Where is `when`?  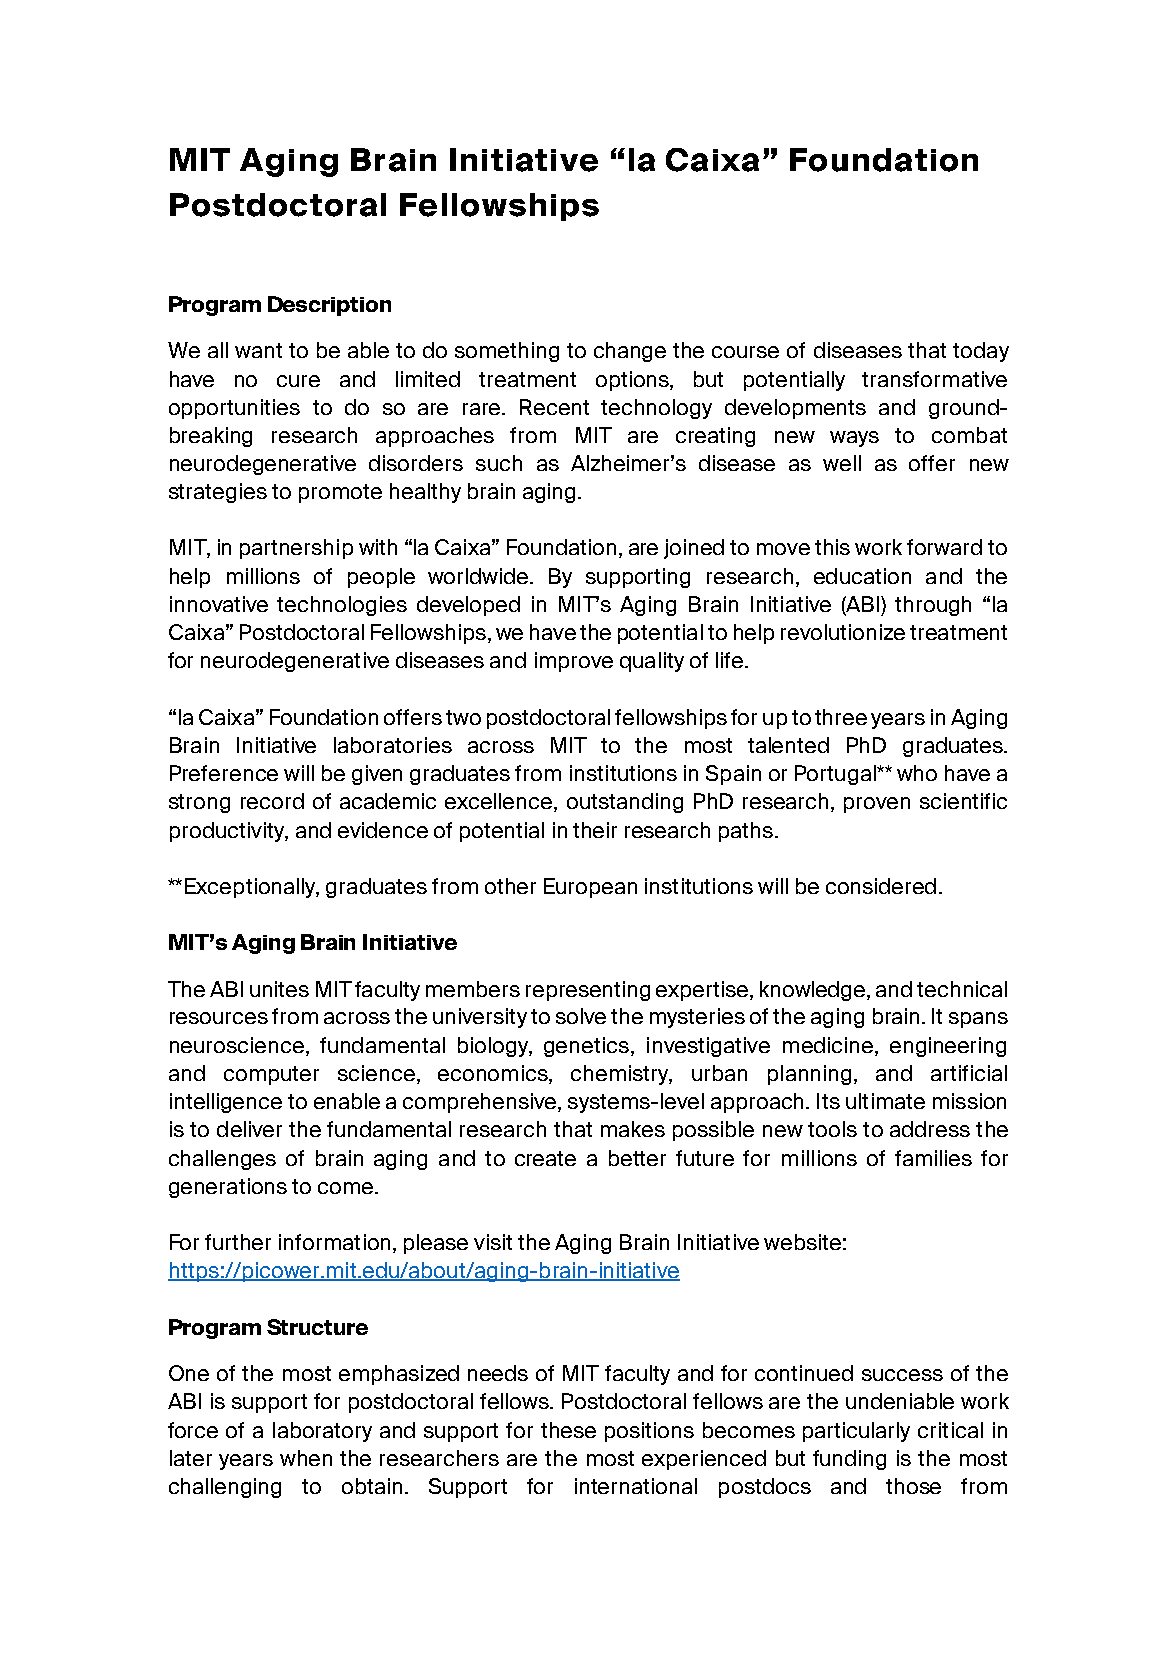
when is located at coordinates (306, 1458).
